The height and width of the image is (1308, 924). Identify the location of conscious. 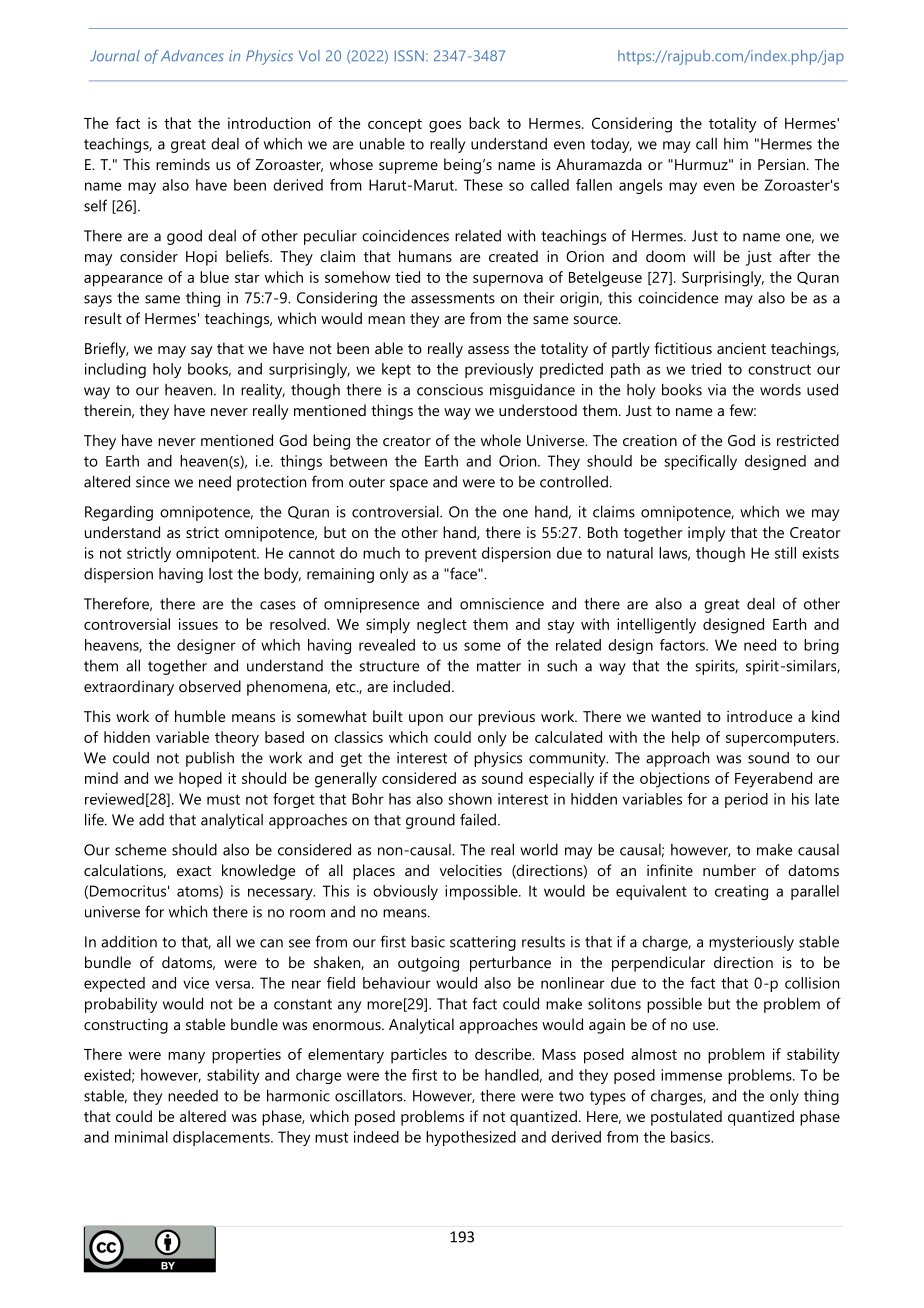
(450, 390).
